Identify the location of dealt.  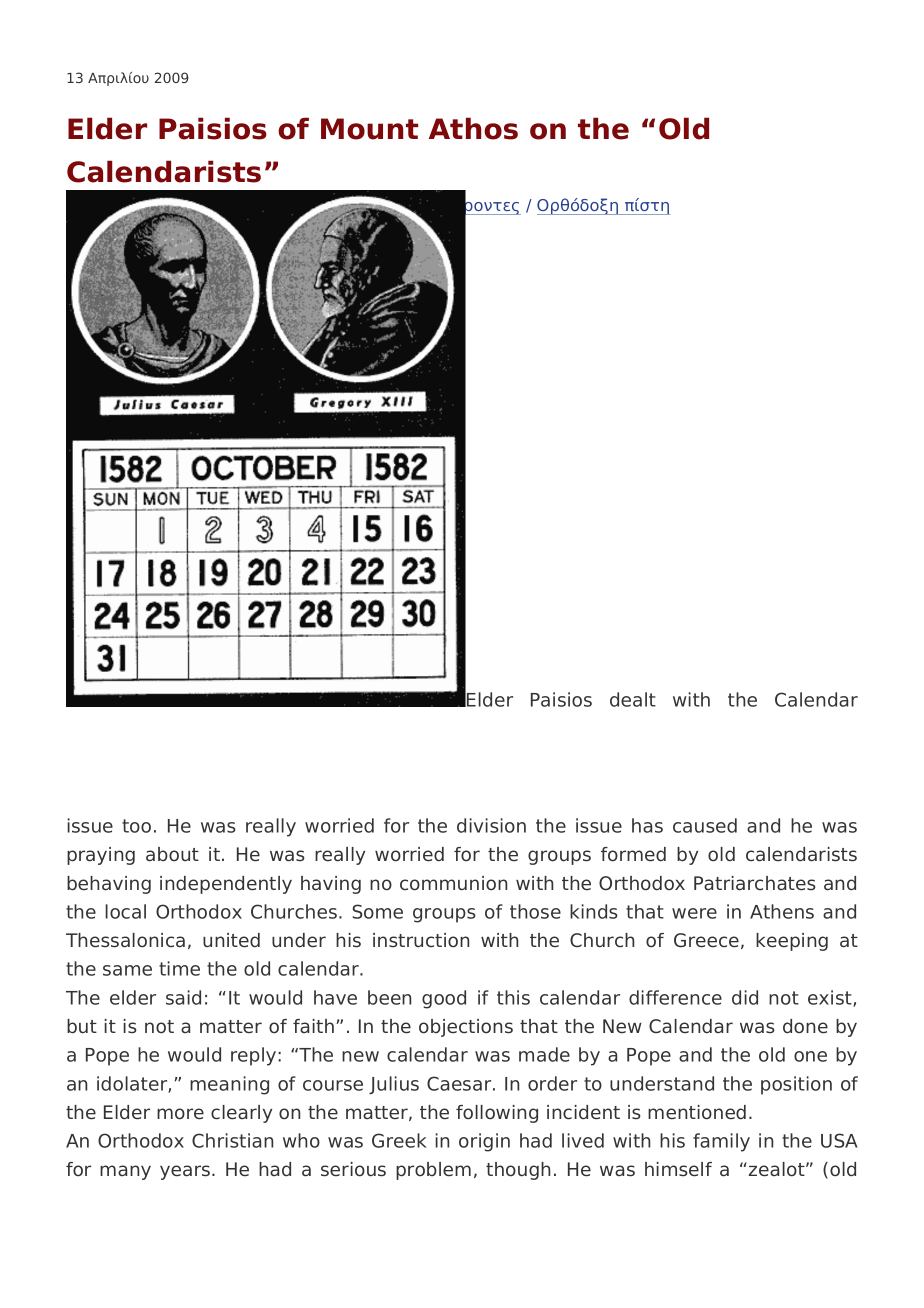
(633, 699).
